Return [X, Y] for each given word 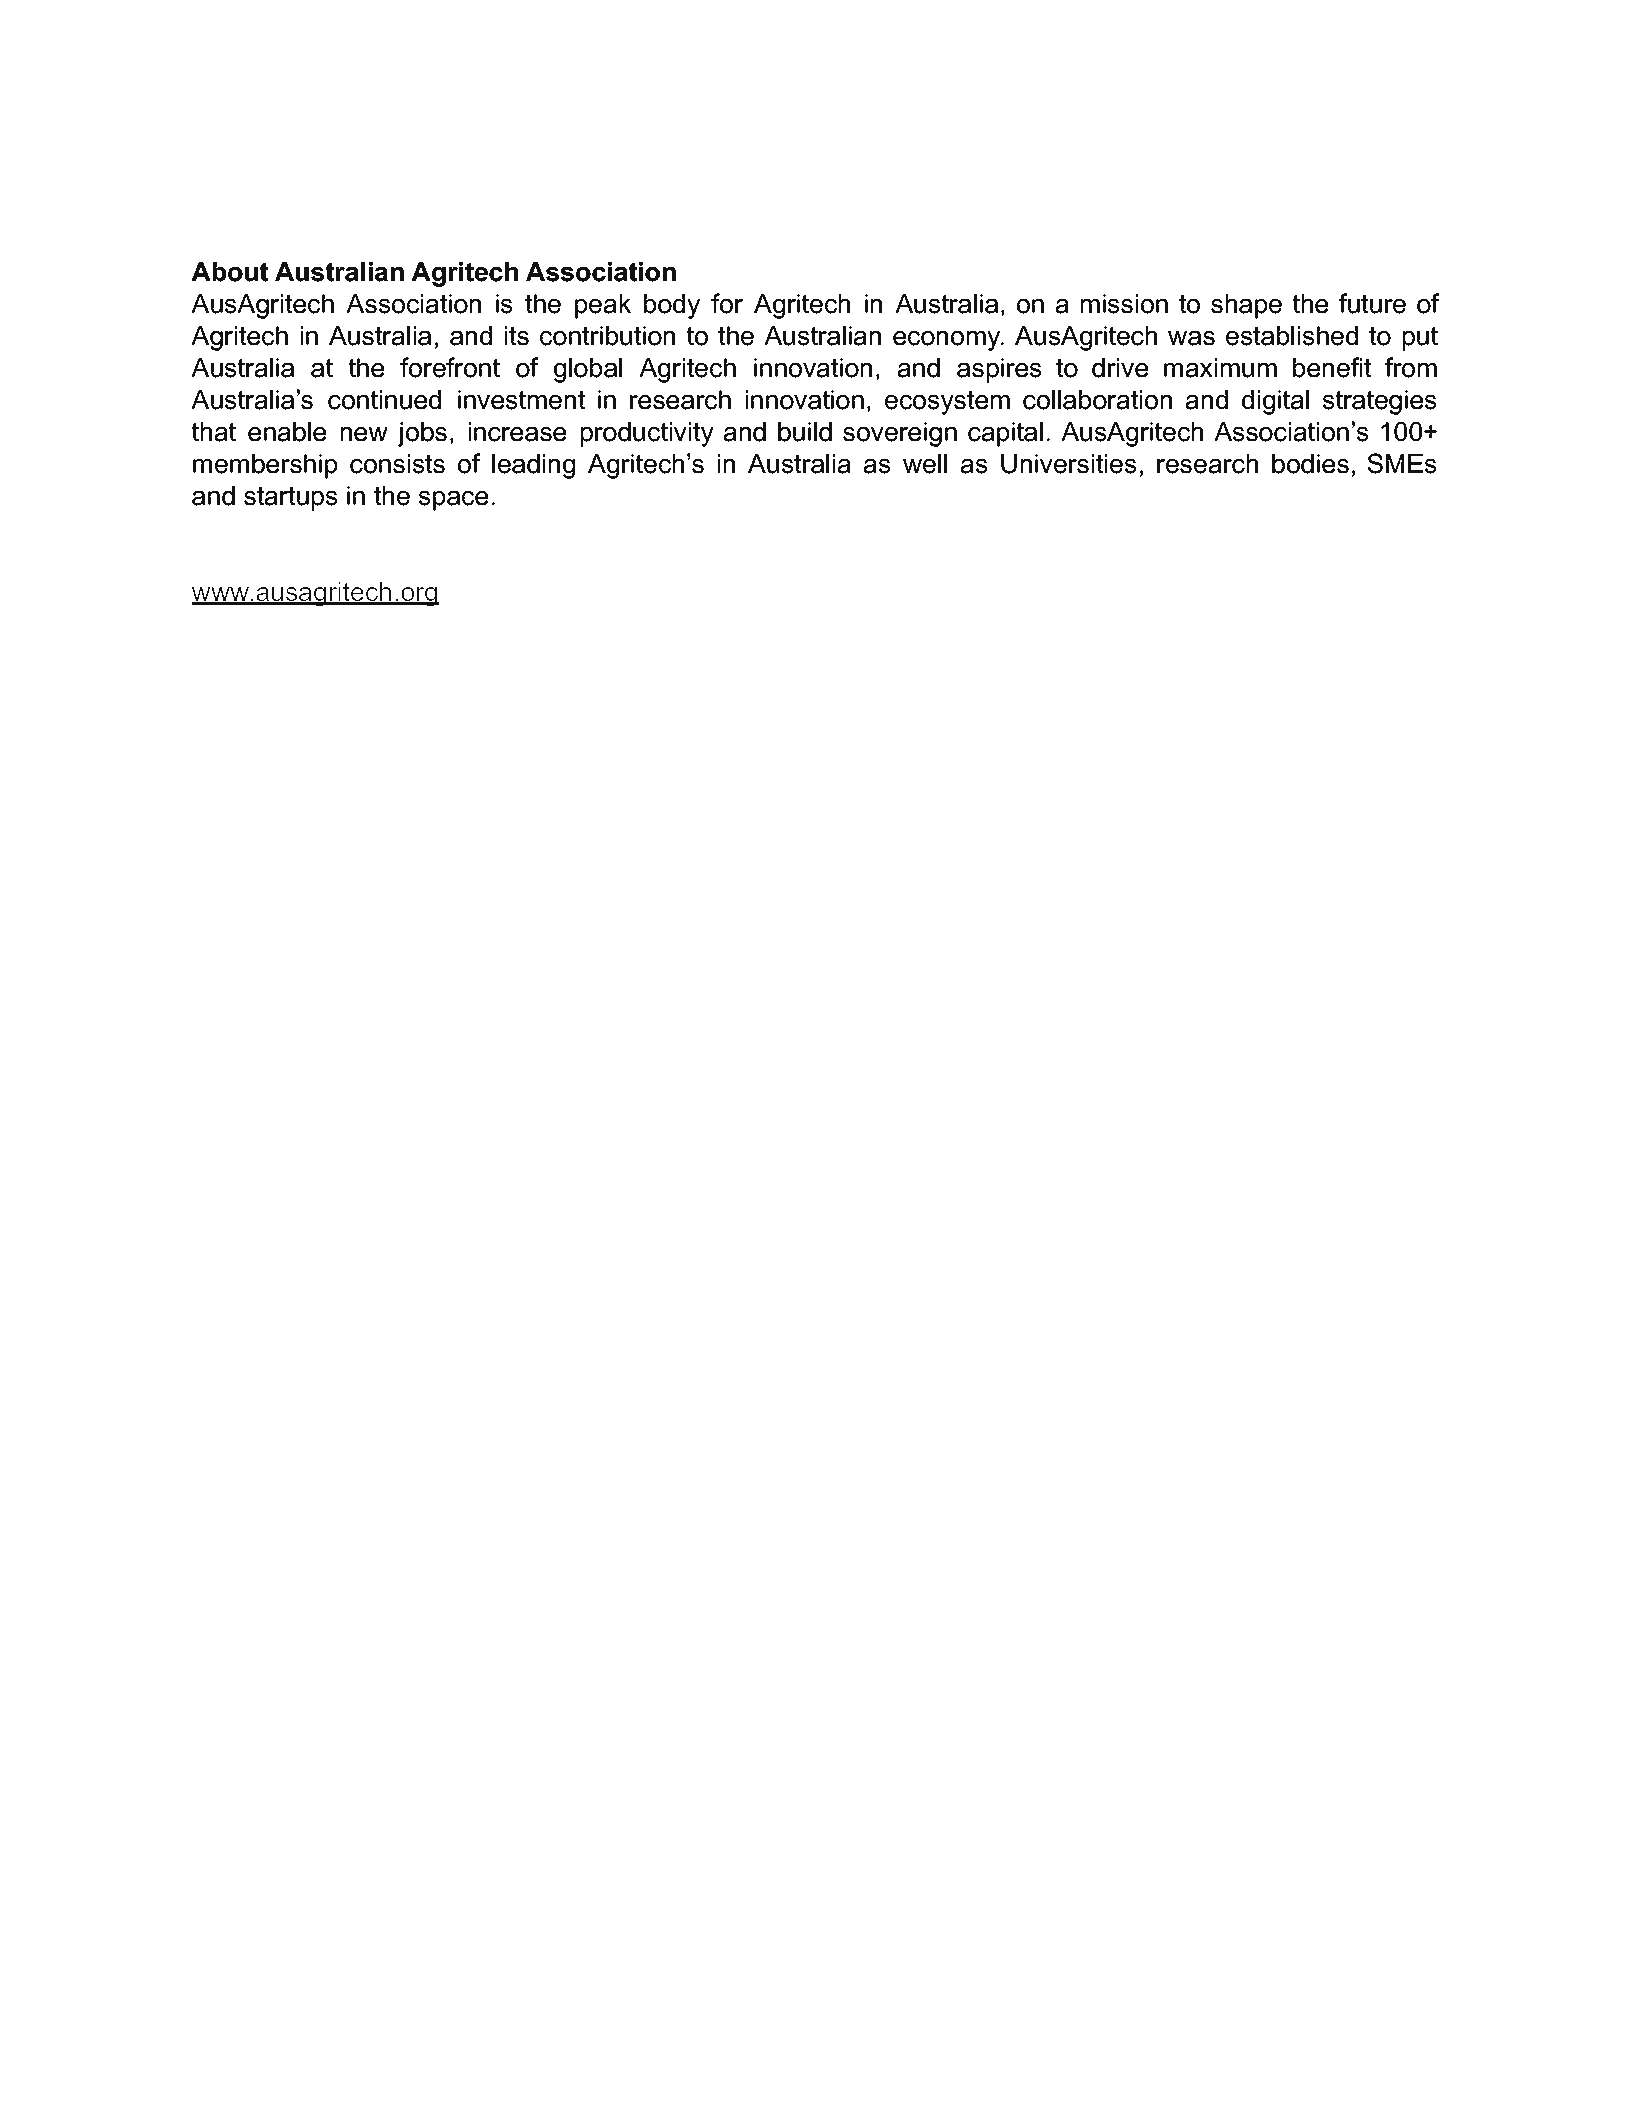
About [229, 272]
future [1372, 303]
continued [384, 400]
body [672, 306]
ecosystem [947, 402]
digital [1275, 402]
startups [291, 498]
